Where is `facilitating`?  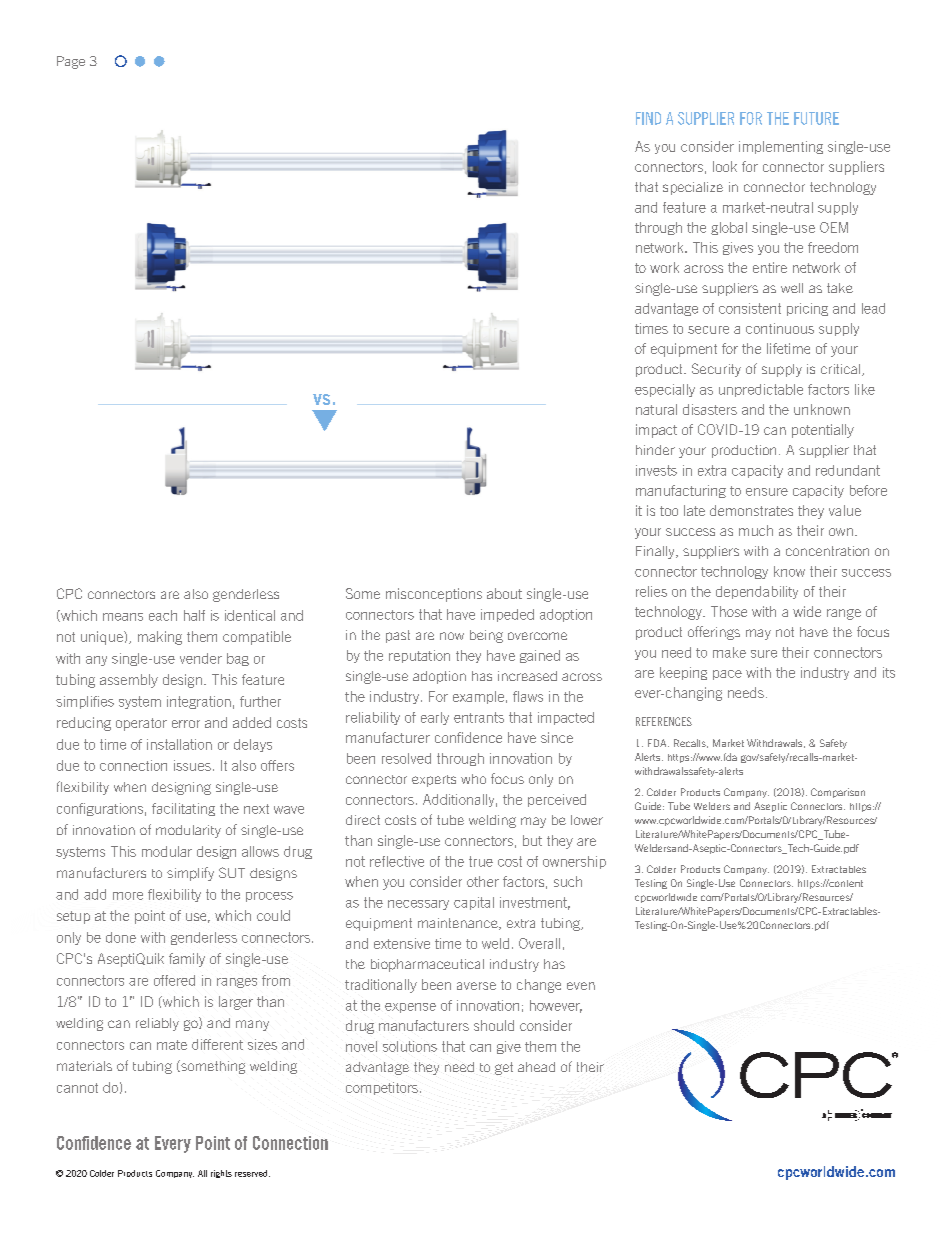
facilitating is located at coordinates (183, 809).
